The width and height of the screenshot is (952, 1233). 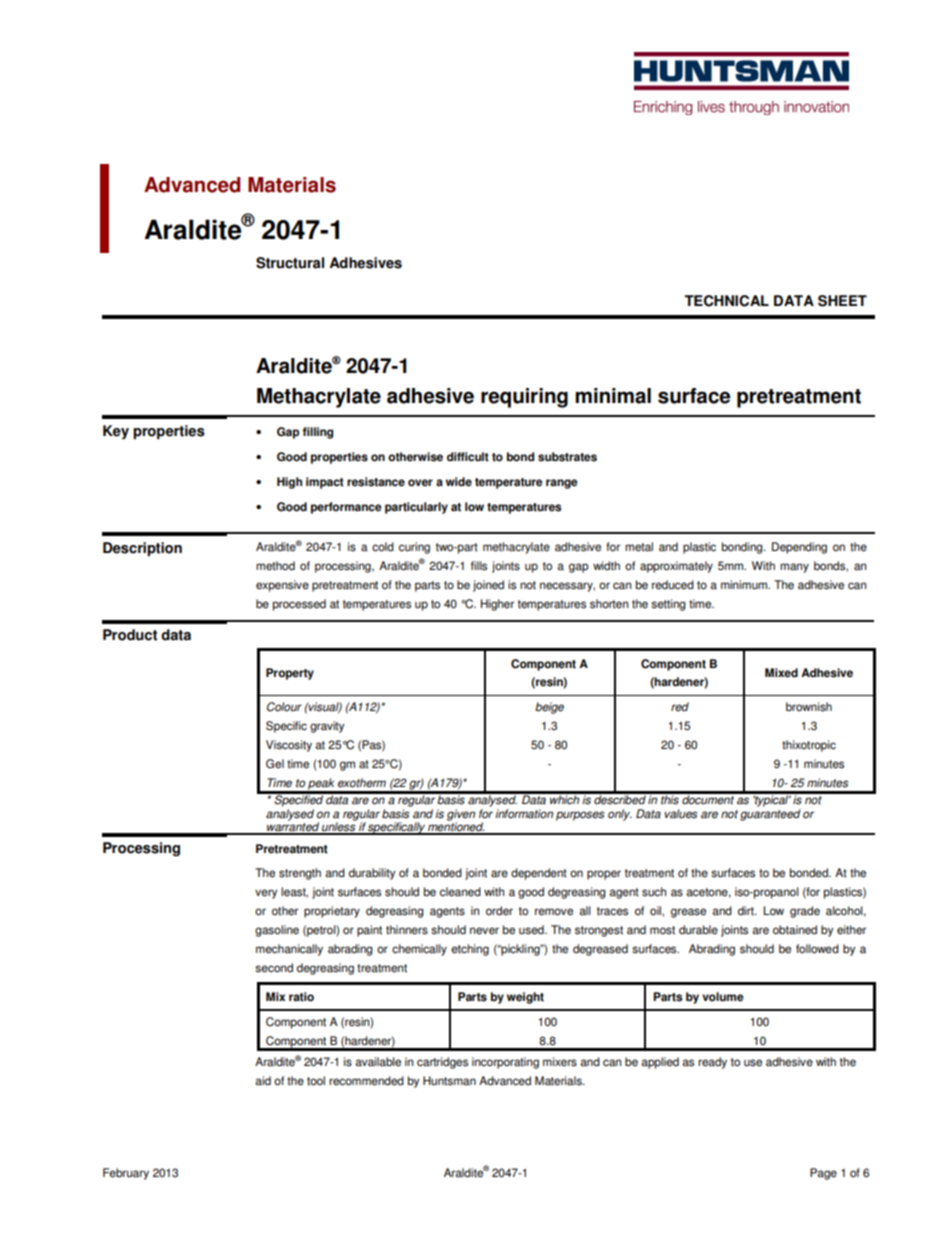 What do you see at coordinates (726, 301) in the screenshot?
I see `TECHNICAL` at bounding box center [726, 301].
